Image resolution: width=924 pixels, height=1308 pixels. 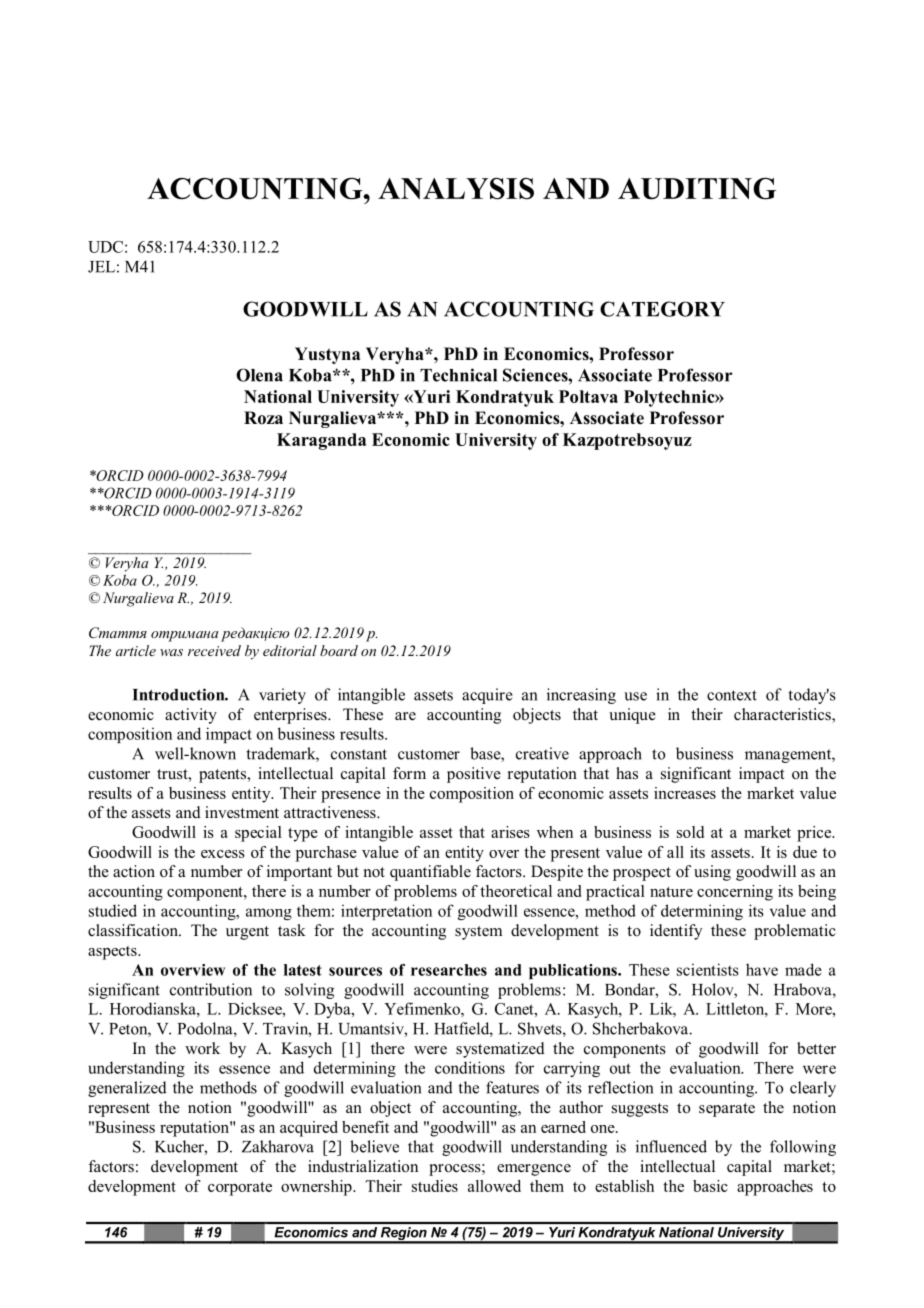 What do you see at coordinates (732, 695) in the image?
I see `context` at bounding box center [732, 695].
